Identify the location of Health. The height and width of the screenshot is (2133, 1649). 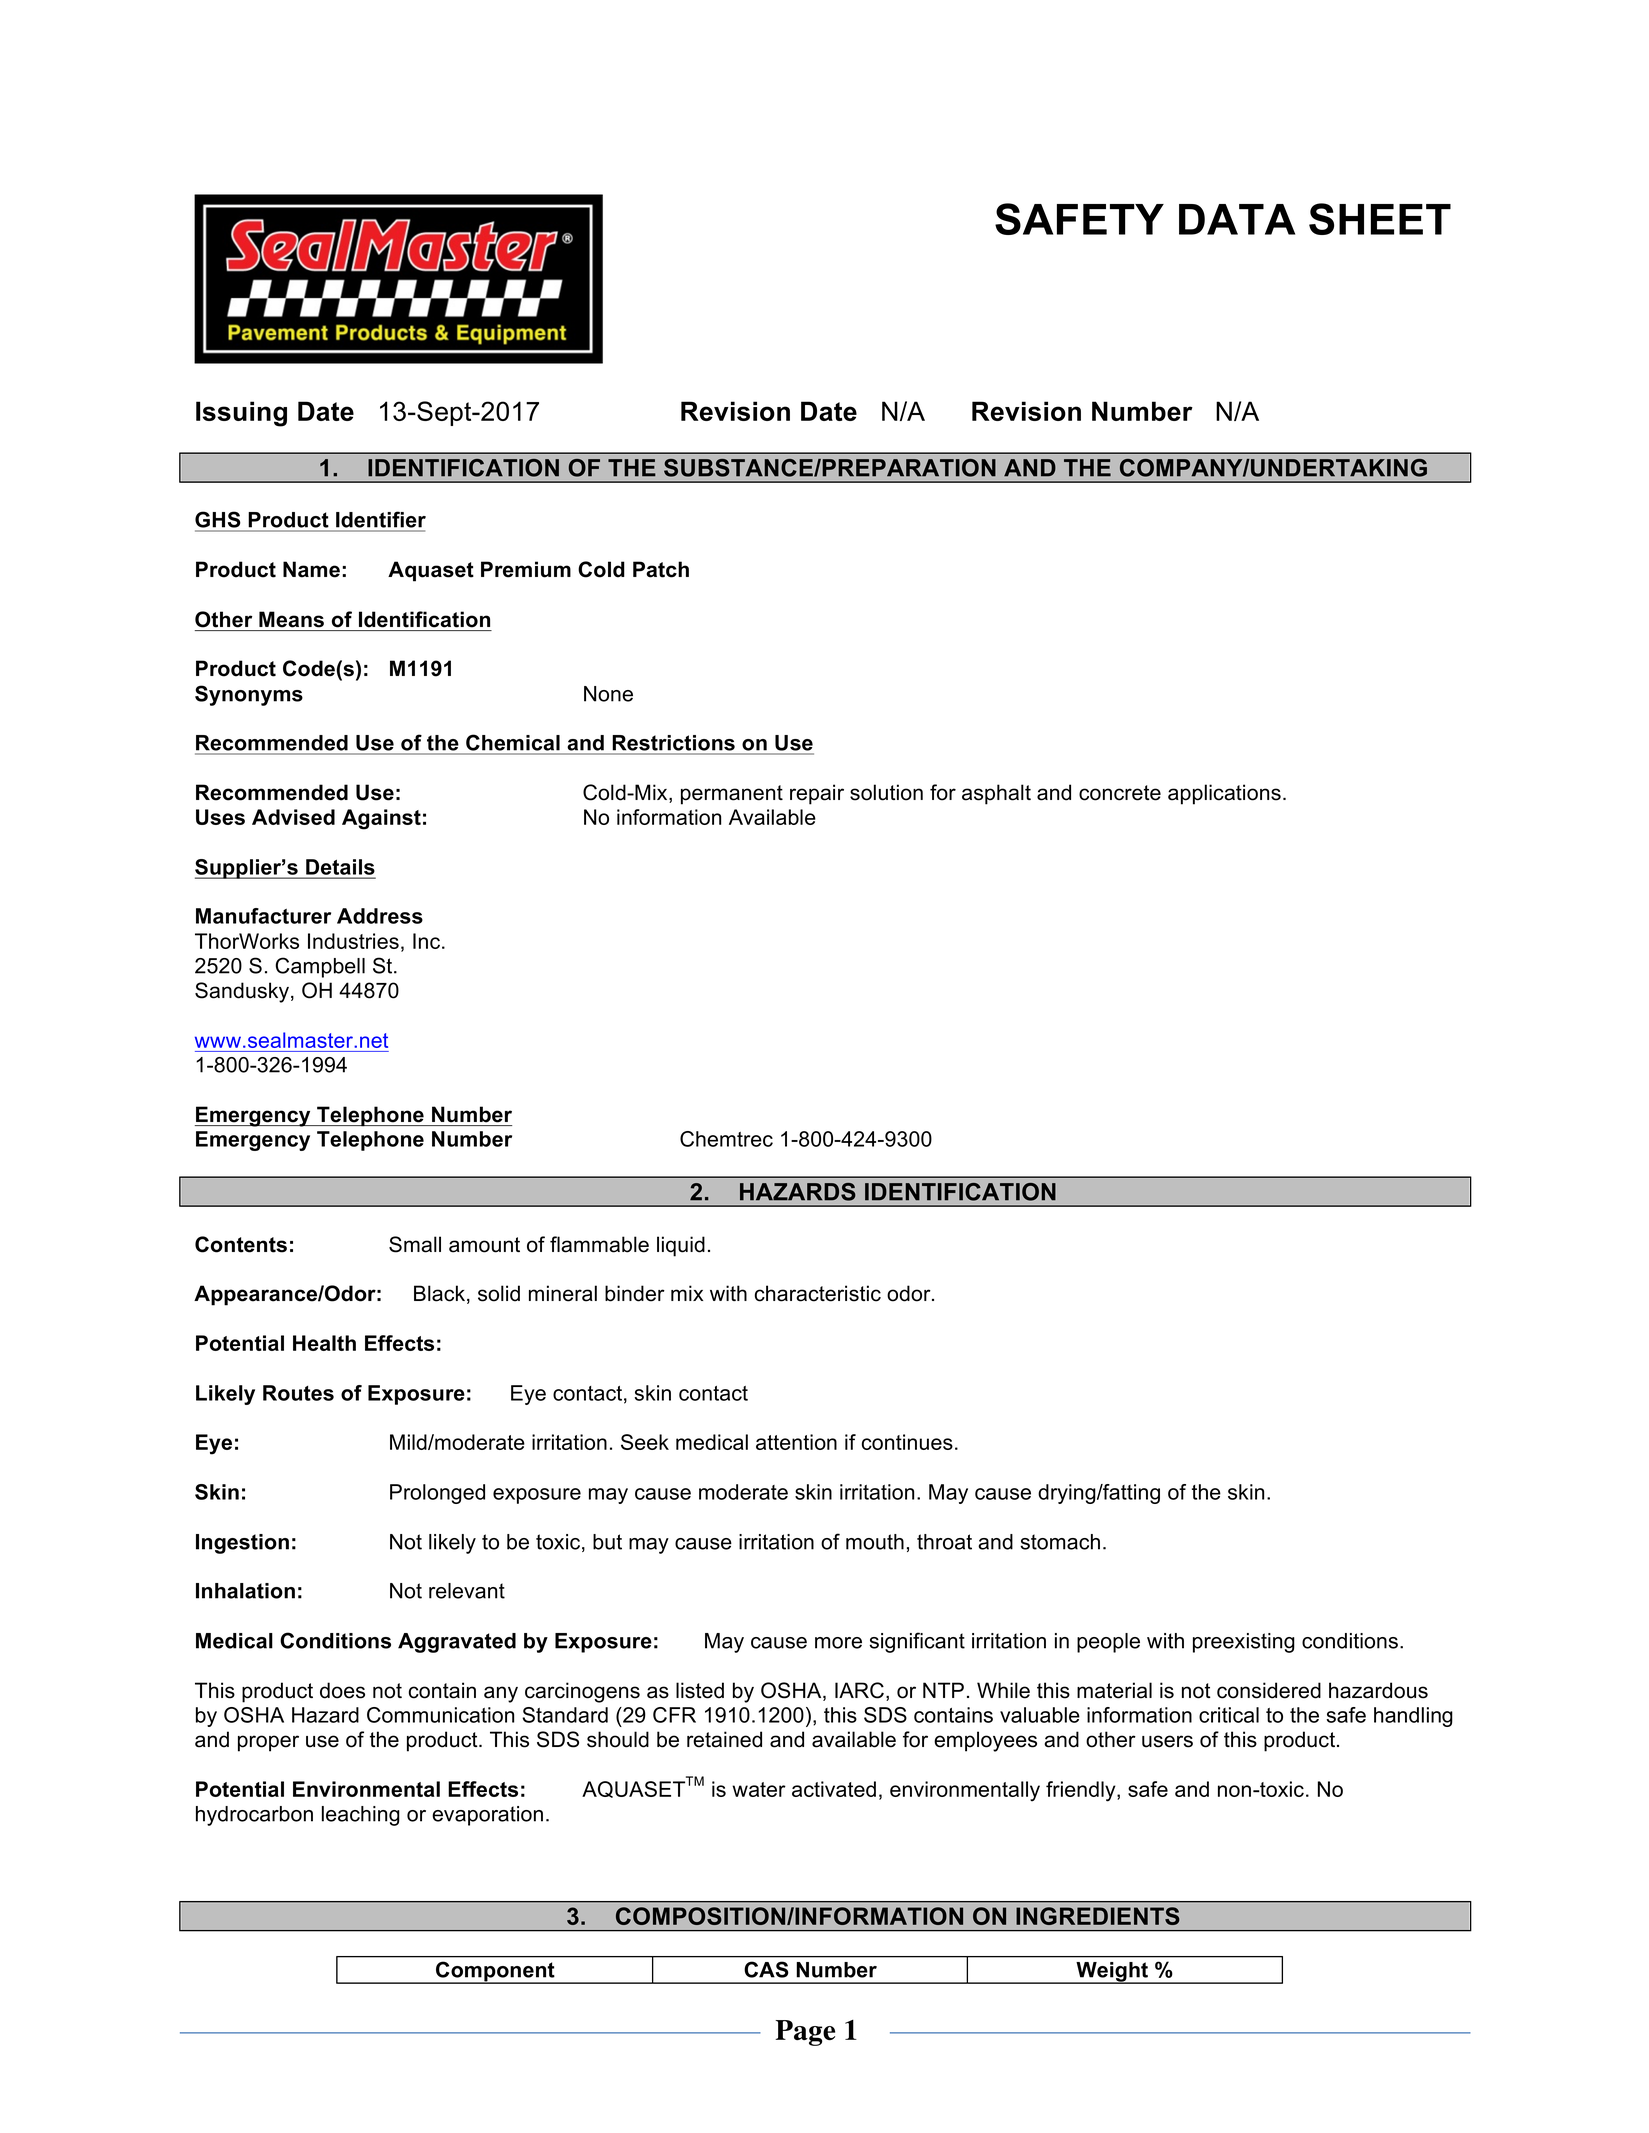
(324, 1343).
